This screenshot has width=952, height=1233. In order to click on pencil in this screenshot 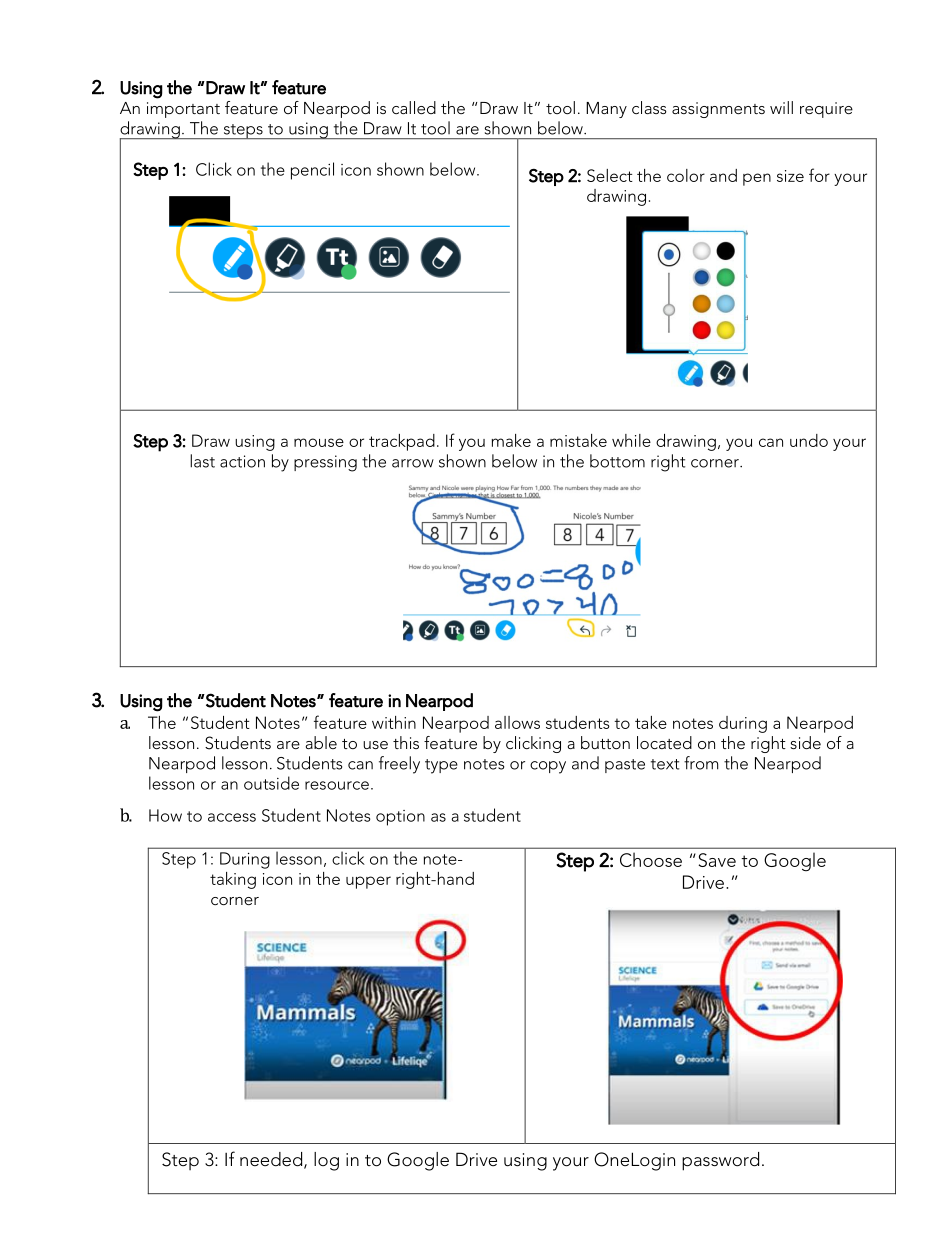, I will do `click(312, 171)`.
